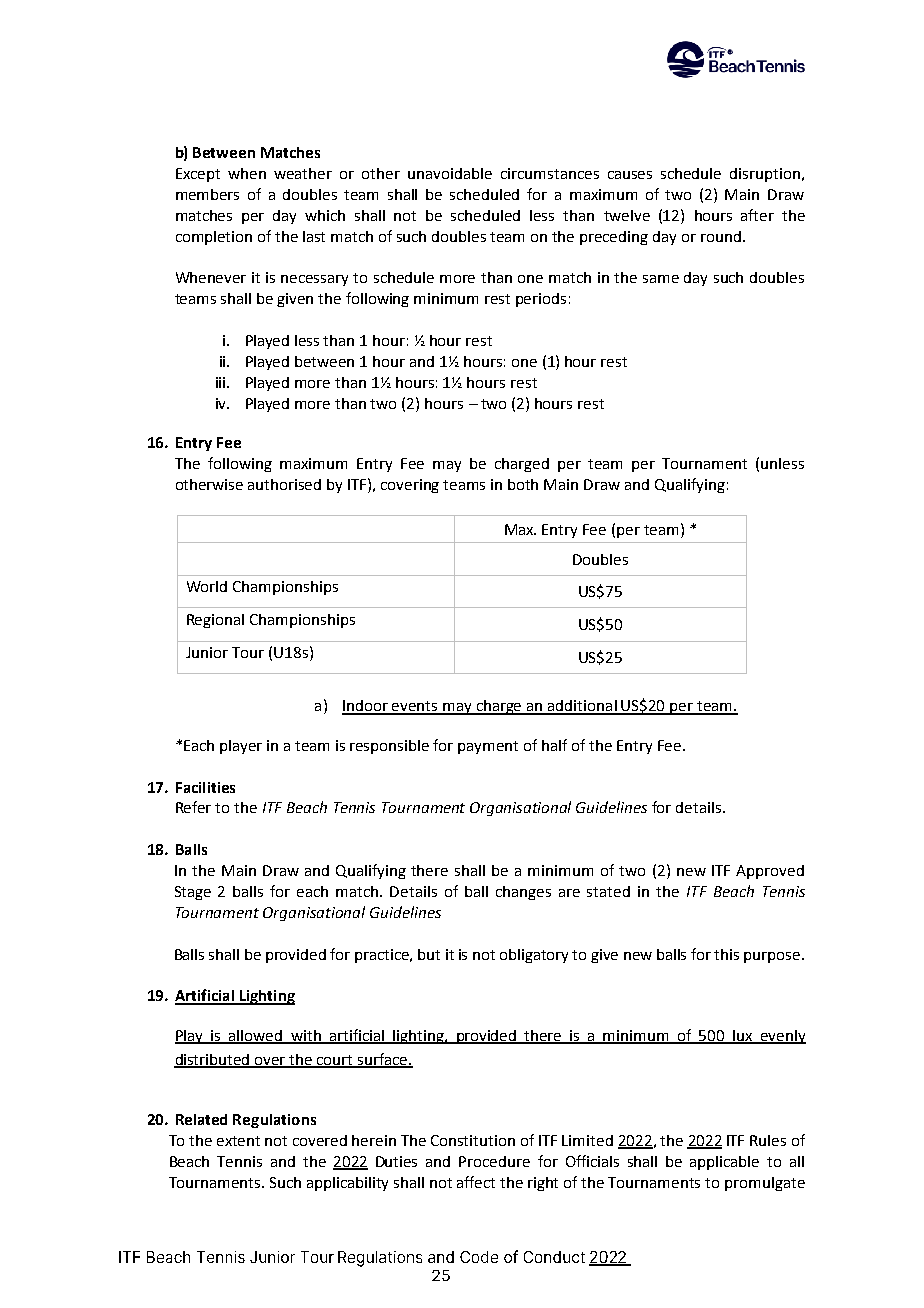 Image resolution: width=924 pixels, height=1308 pixels. Describe the element at coordinates (284, 484) in the image. I see `authorised` at that location.
